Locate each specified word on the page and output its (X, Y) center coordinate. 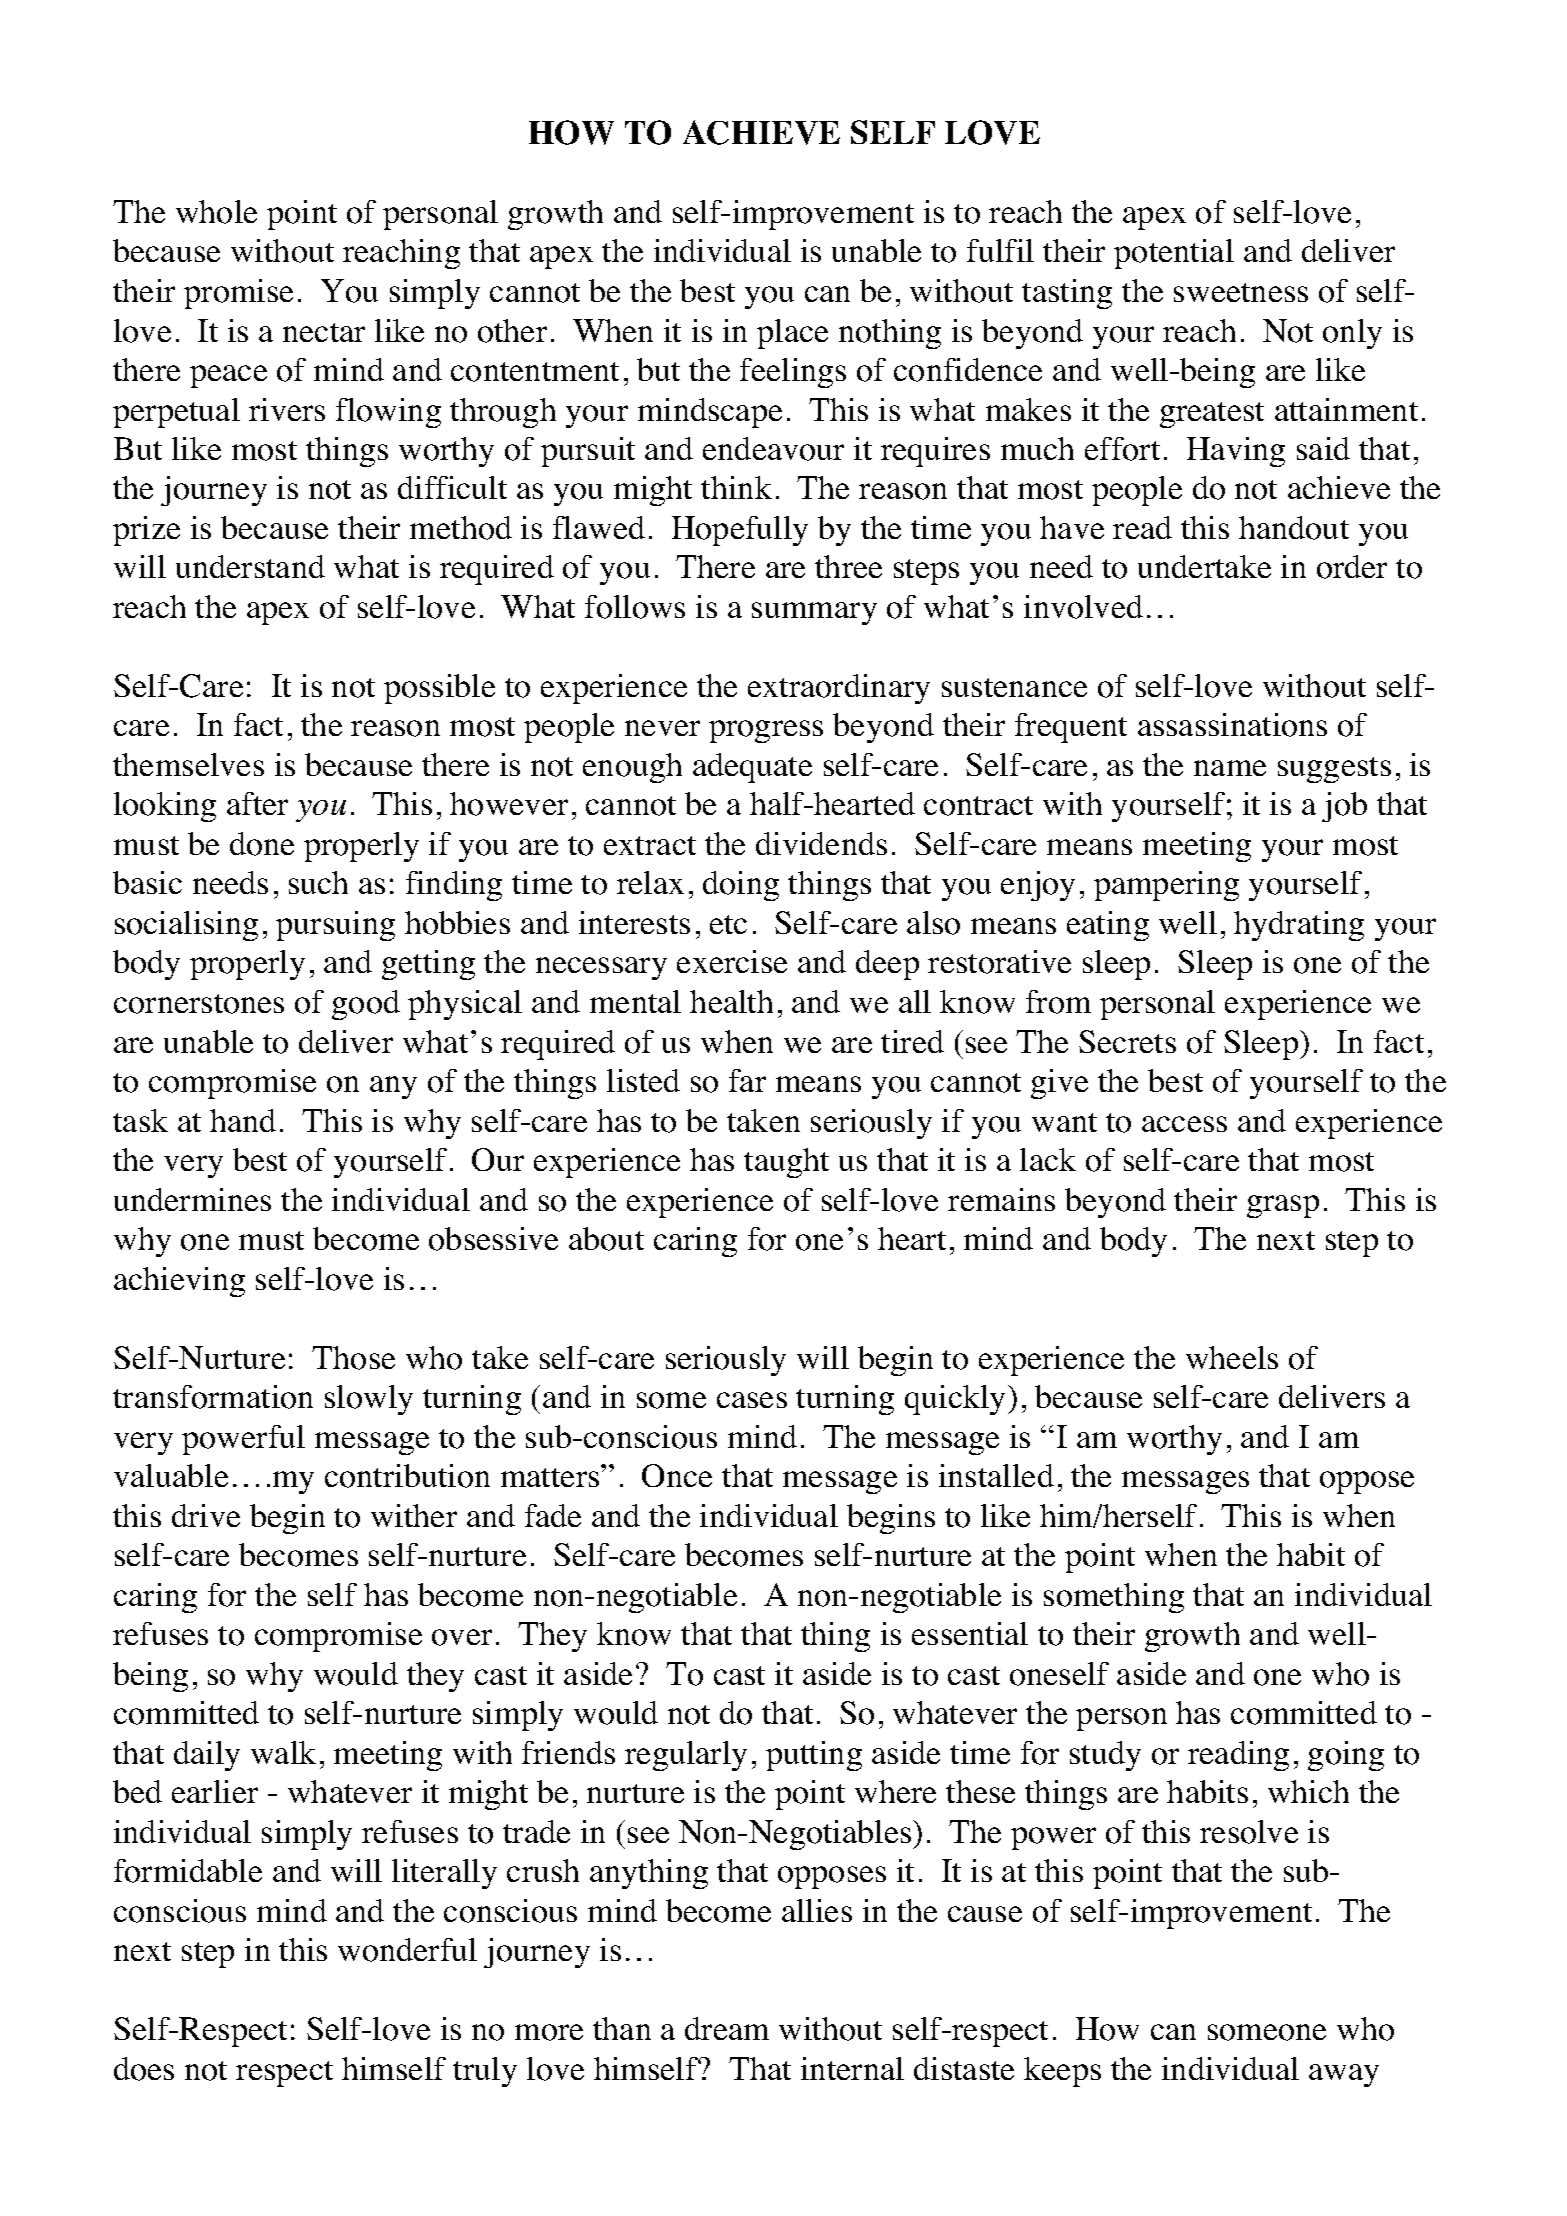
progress (766, 731)
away (1344, 2075)
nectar (324, 332)
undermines (192, 1199)
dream (727, 2028)
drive (206, 1515)
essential (970, 1633)
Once (677, 1475)
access (1184, 1124)
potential (1174, 254)
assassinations (1232, 725)
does (144, 2069)
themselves (188, 764)
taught (786, 1163)
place (792, 334)
